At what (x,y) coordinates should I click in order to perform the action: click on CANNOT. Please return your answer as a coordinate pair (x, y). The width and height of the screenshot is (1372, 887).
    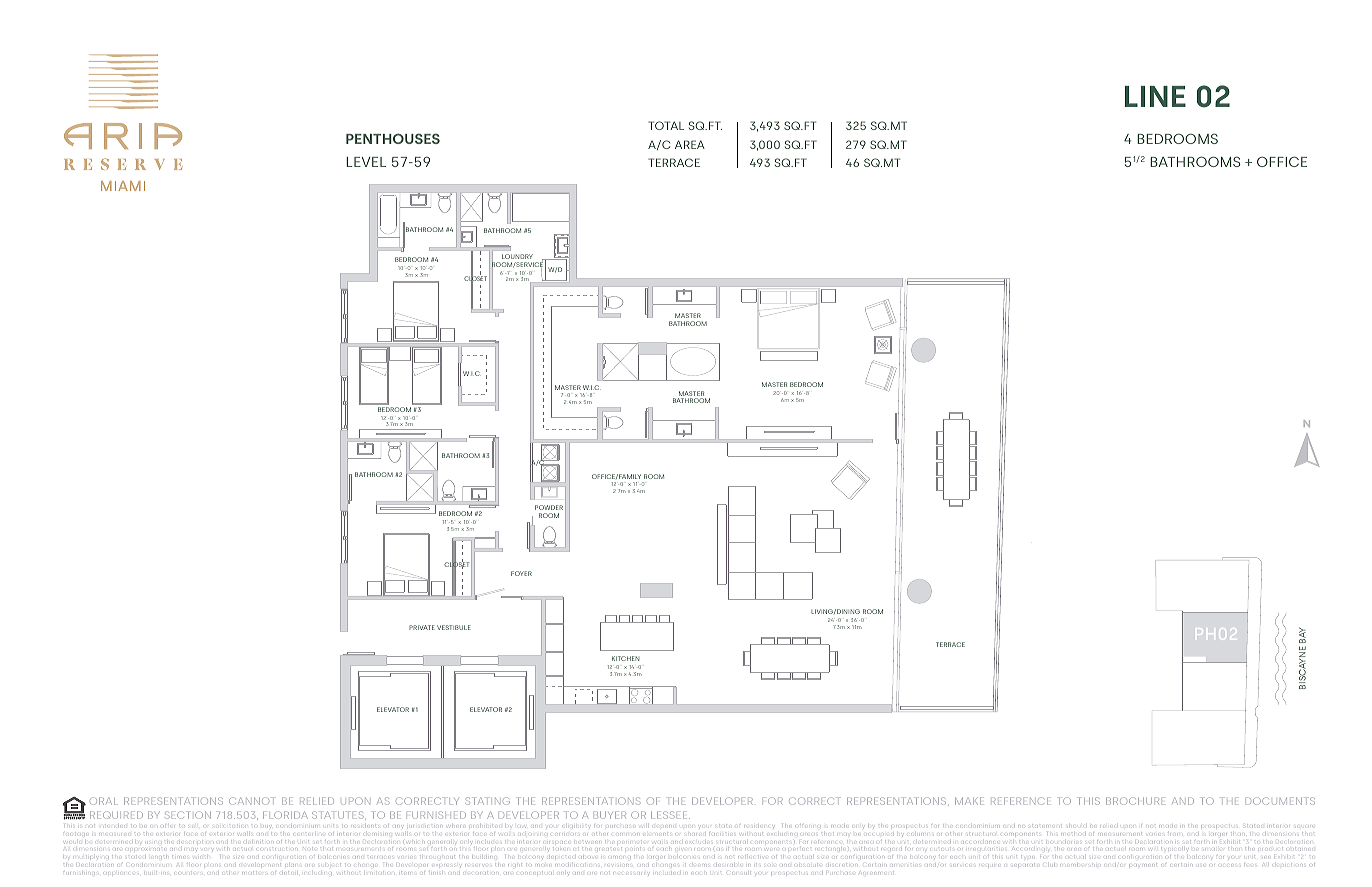
    Looking at the image, I should click on (252, 801).
